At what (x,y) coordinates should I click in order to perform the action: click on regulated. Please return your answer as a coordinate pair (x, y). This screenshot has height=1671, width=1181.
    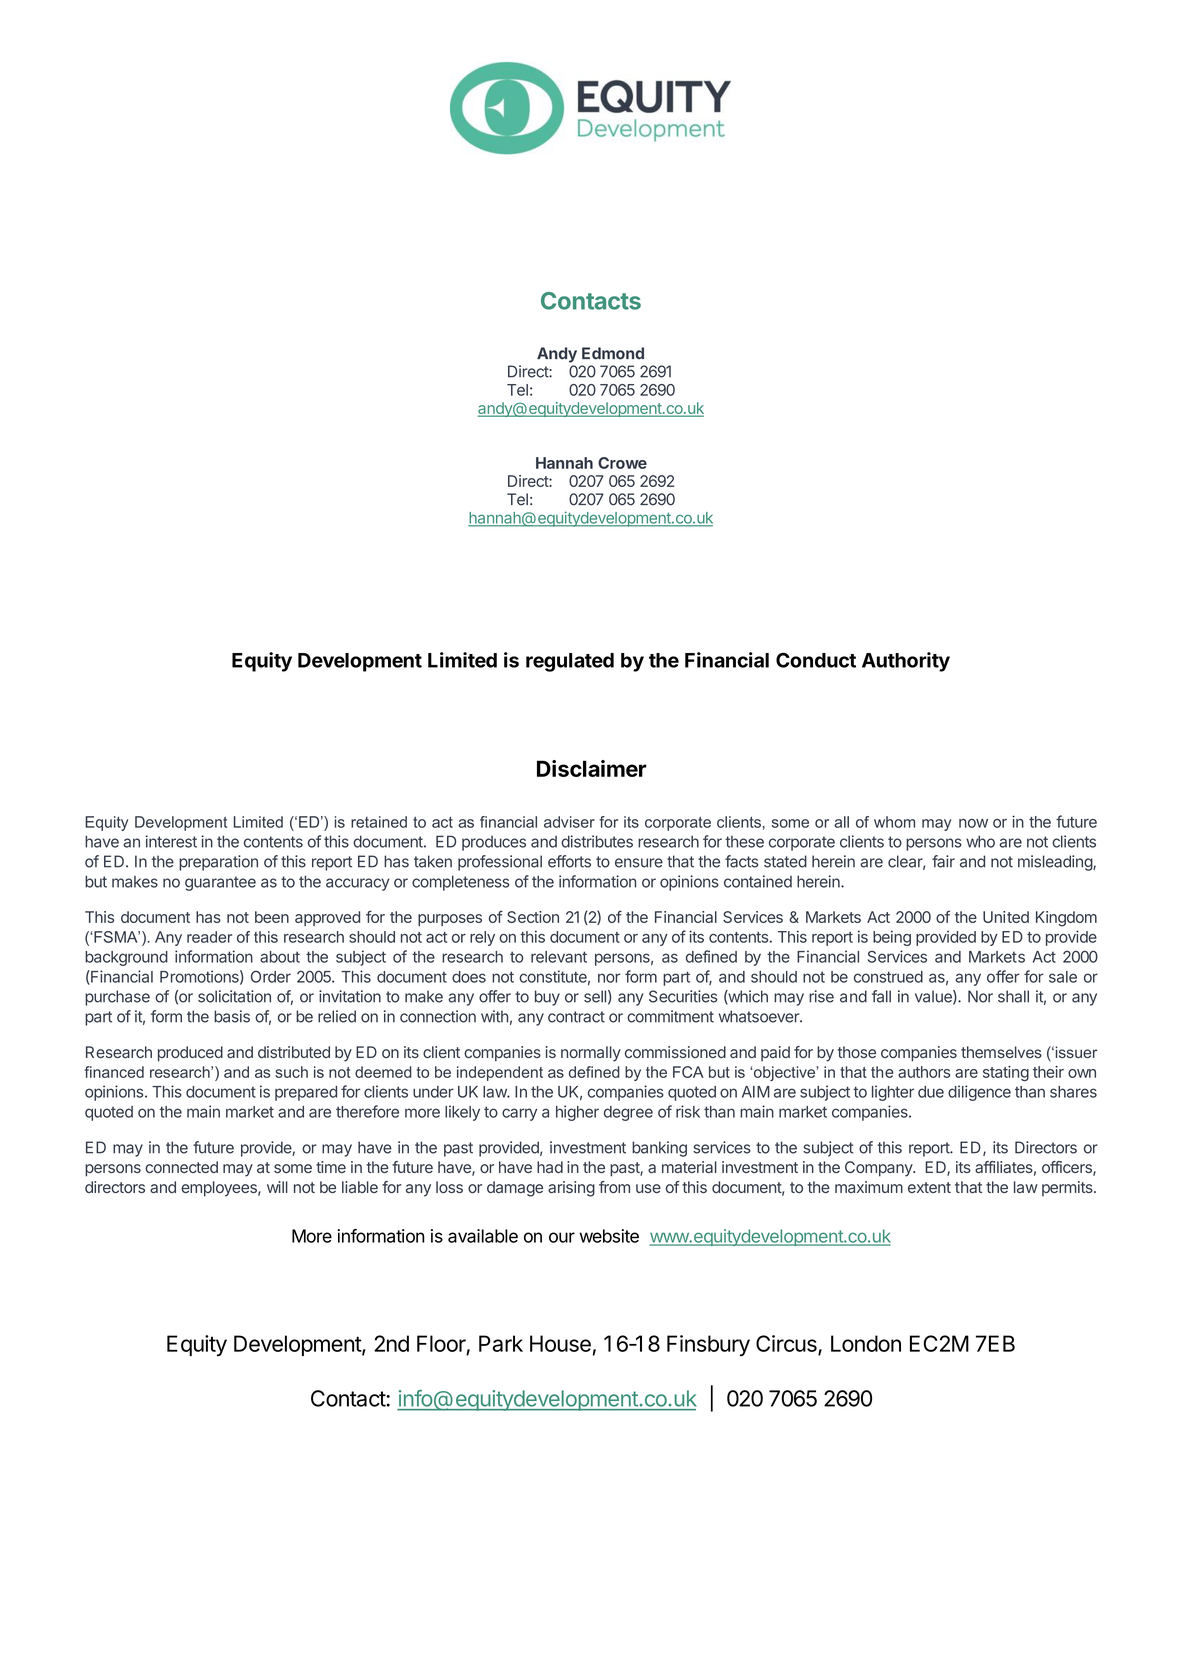
    Looking at the image, I should click on (570, 662).
